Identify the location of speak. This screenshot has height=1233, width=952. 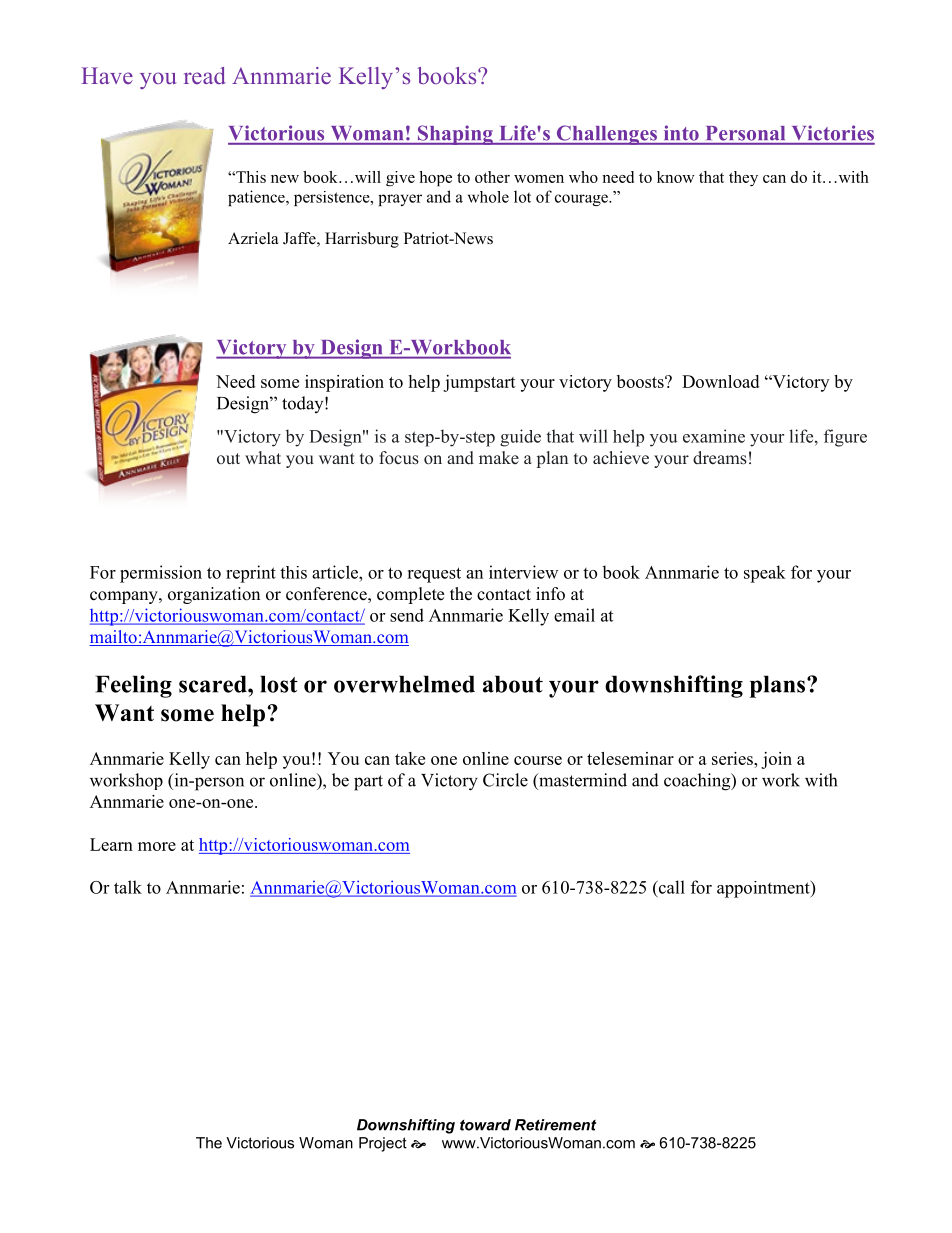
(765, 574).
